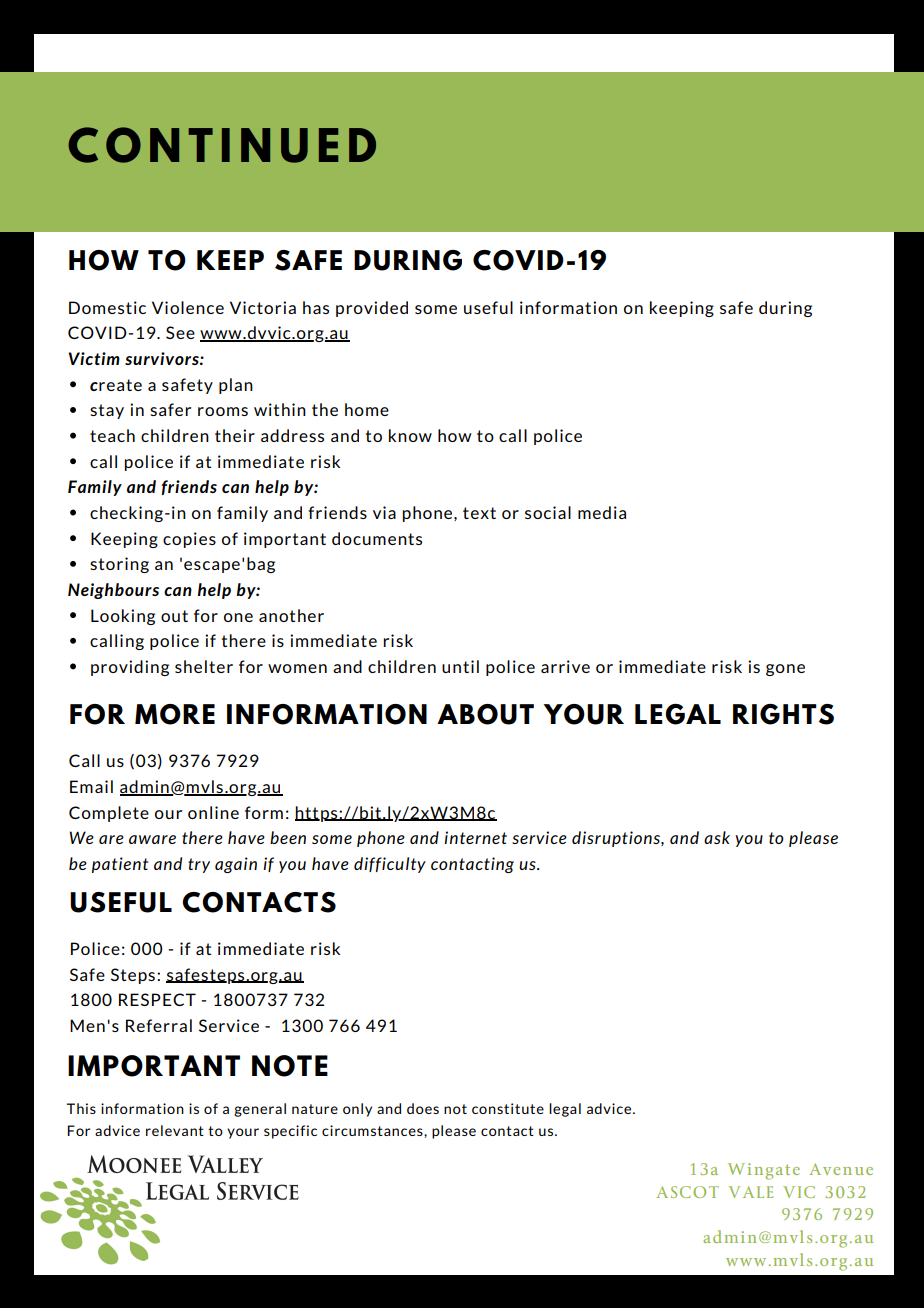 The width and height of the image is (924, 1308). I want to click on does, so click(423, 1108).
